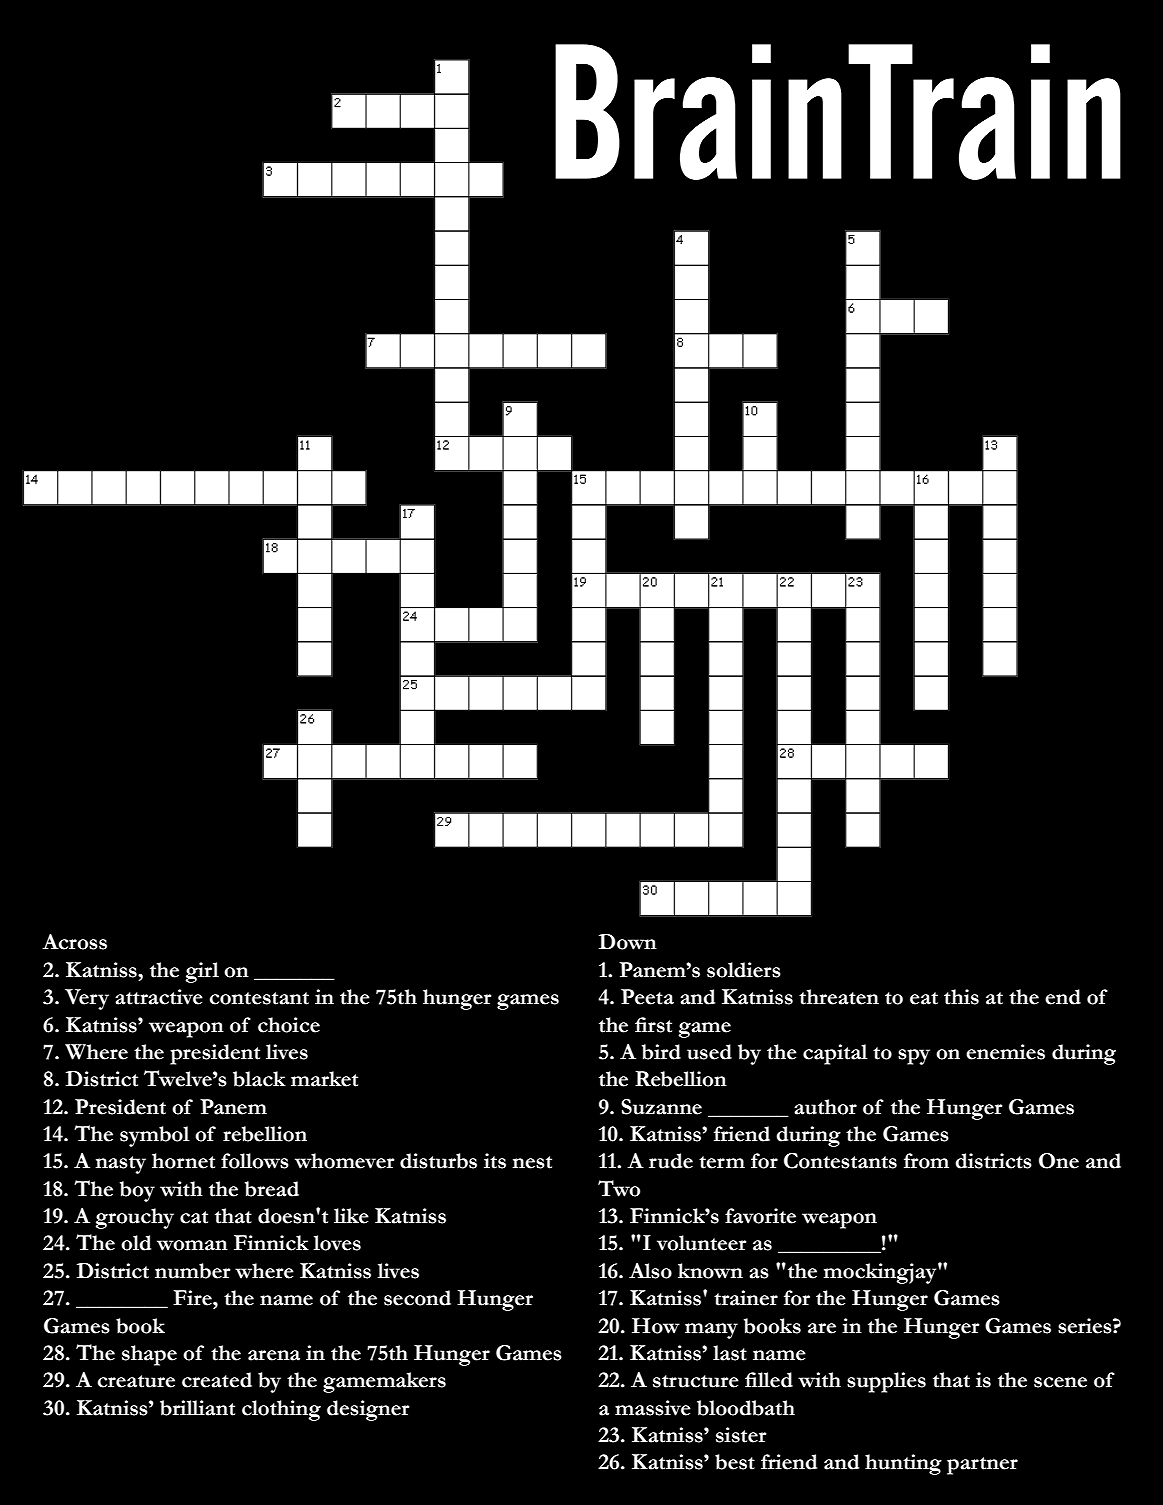 The image size is (1163, 1505). Describe the element at coordinates (825, 1107) in the image. I see `author` at that location.
